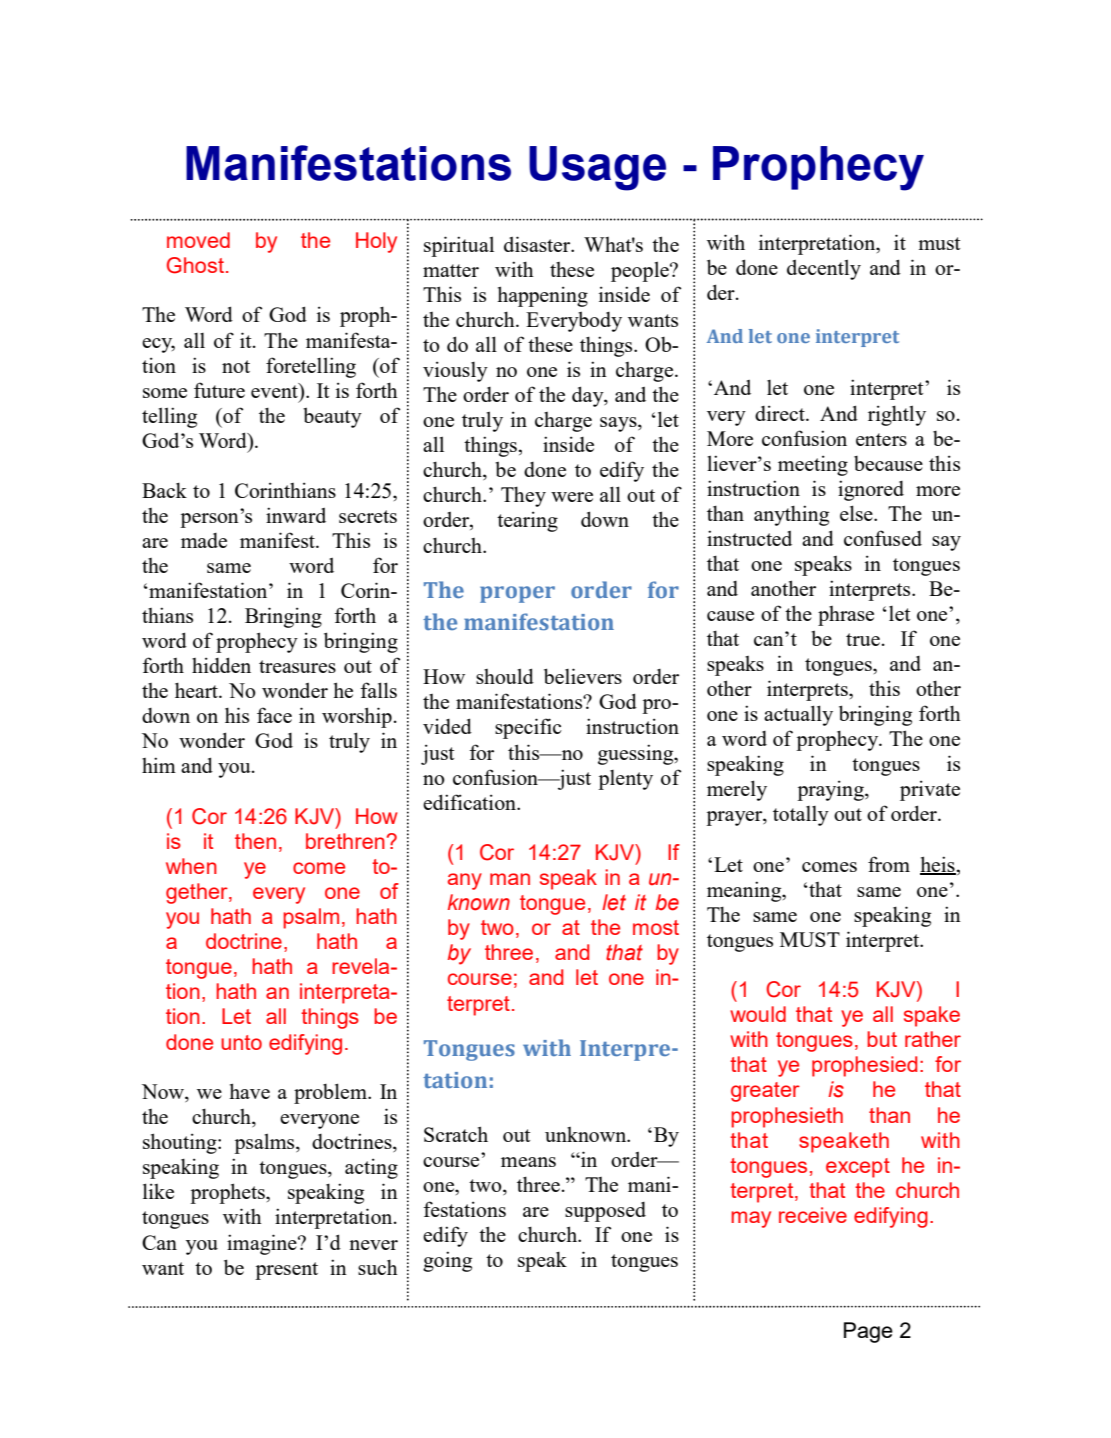  Describe the element at coordinates (241, 1042) in the document. I see `unto` at that location.
